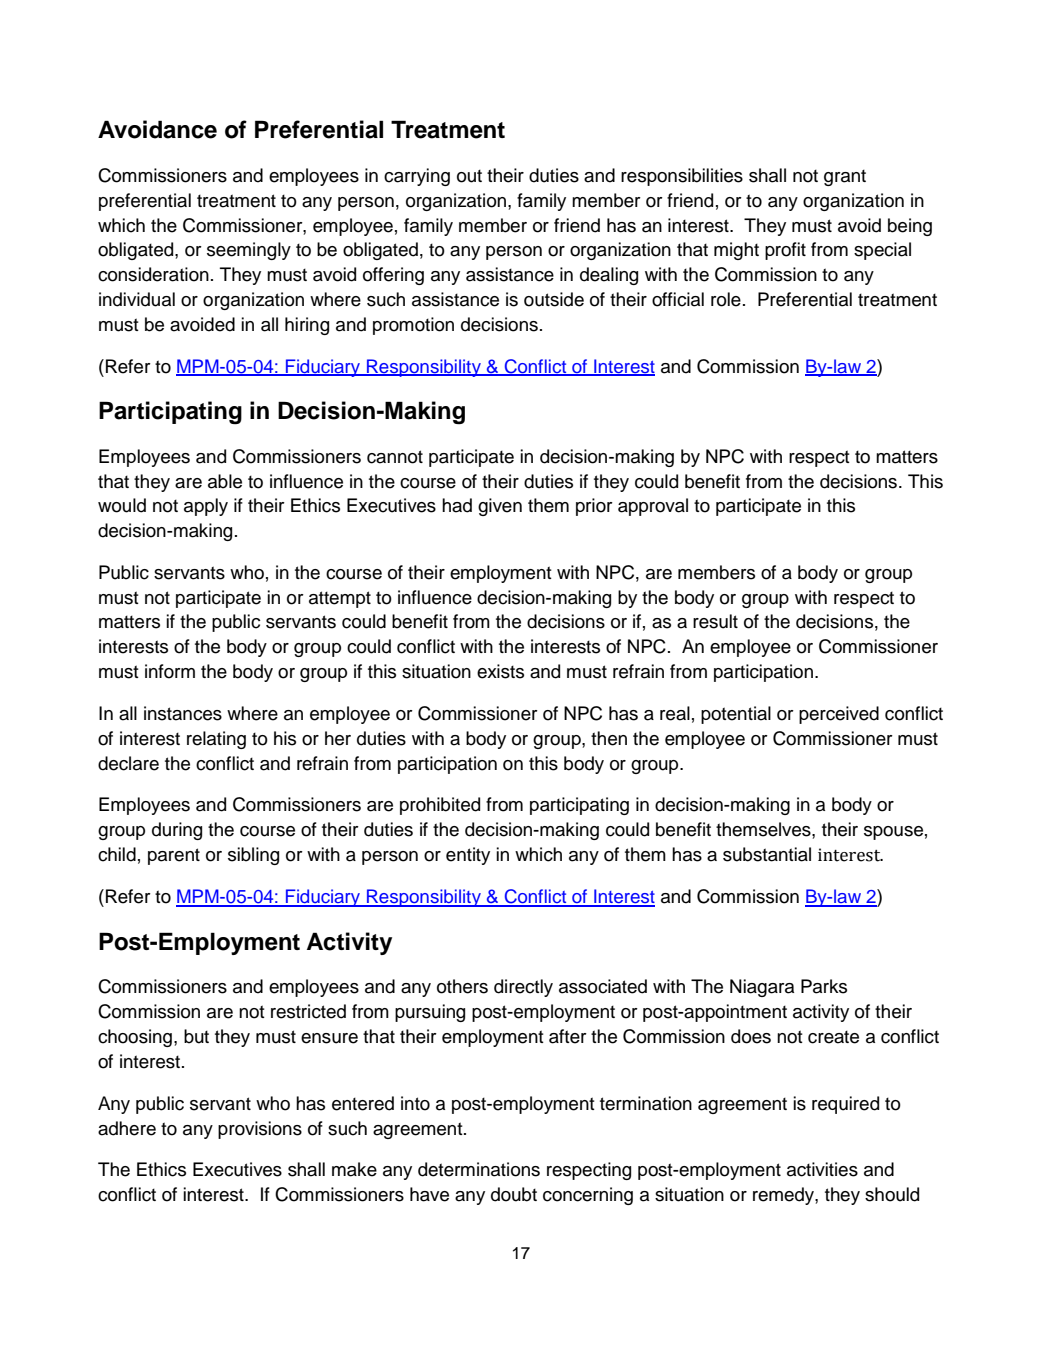 The image size is (1042, 1349). What do you see at coordinates (249, 251) in the screenshot?
I see `seemingly` at bounding box center [249, 251].
